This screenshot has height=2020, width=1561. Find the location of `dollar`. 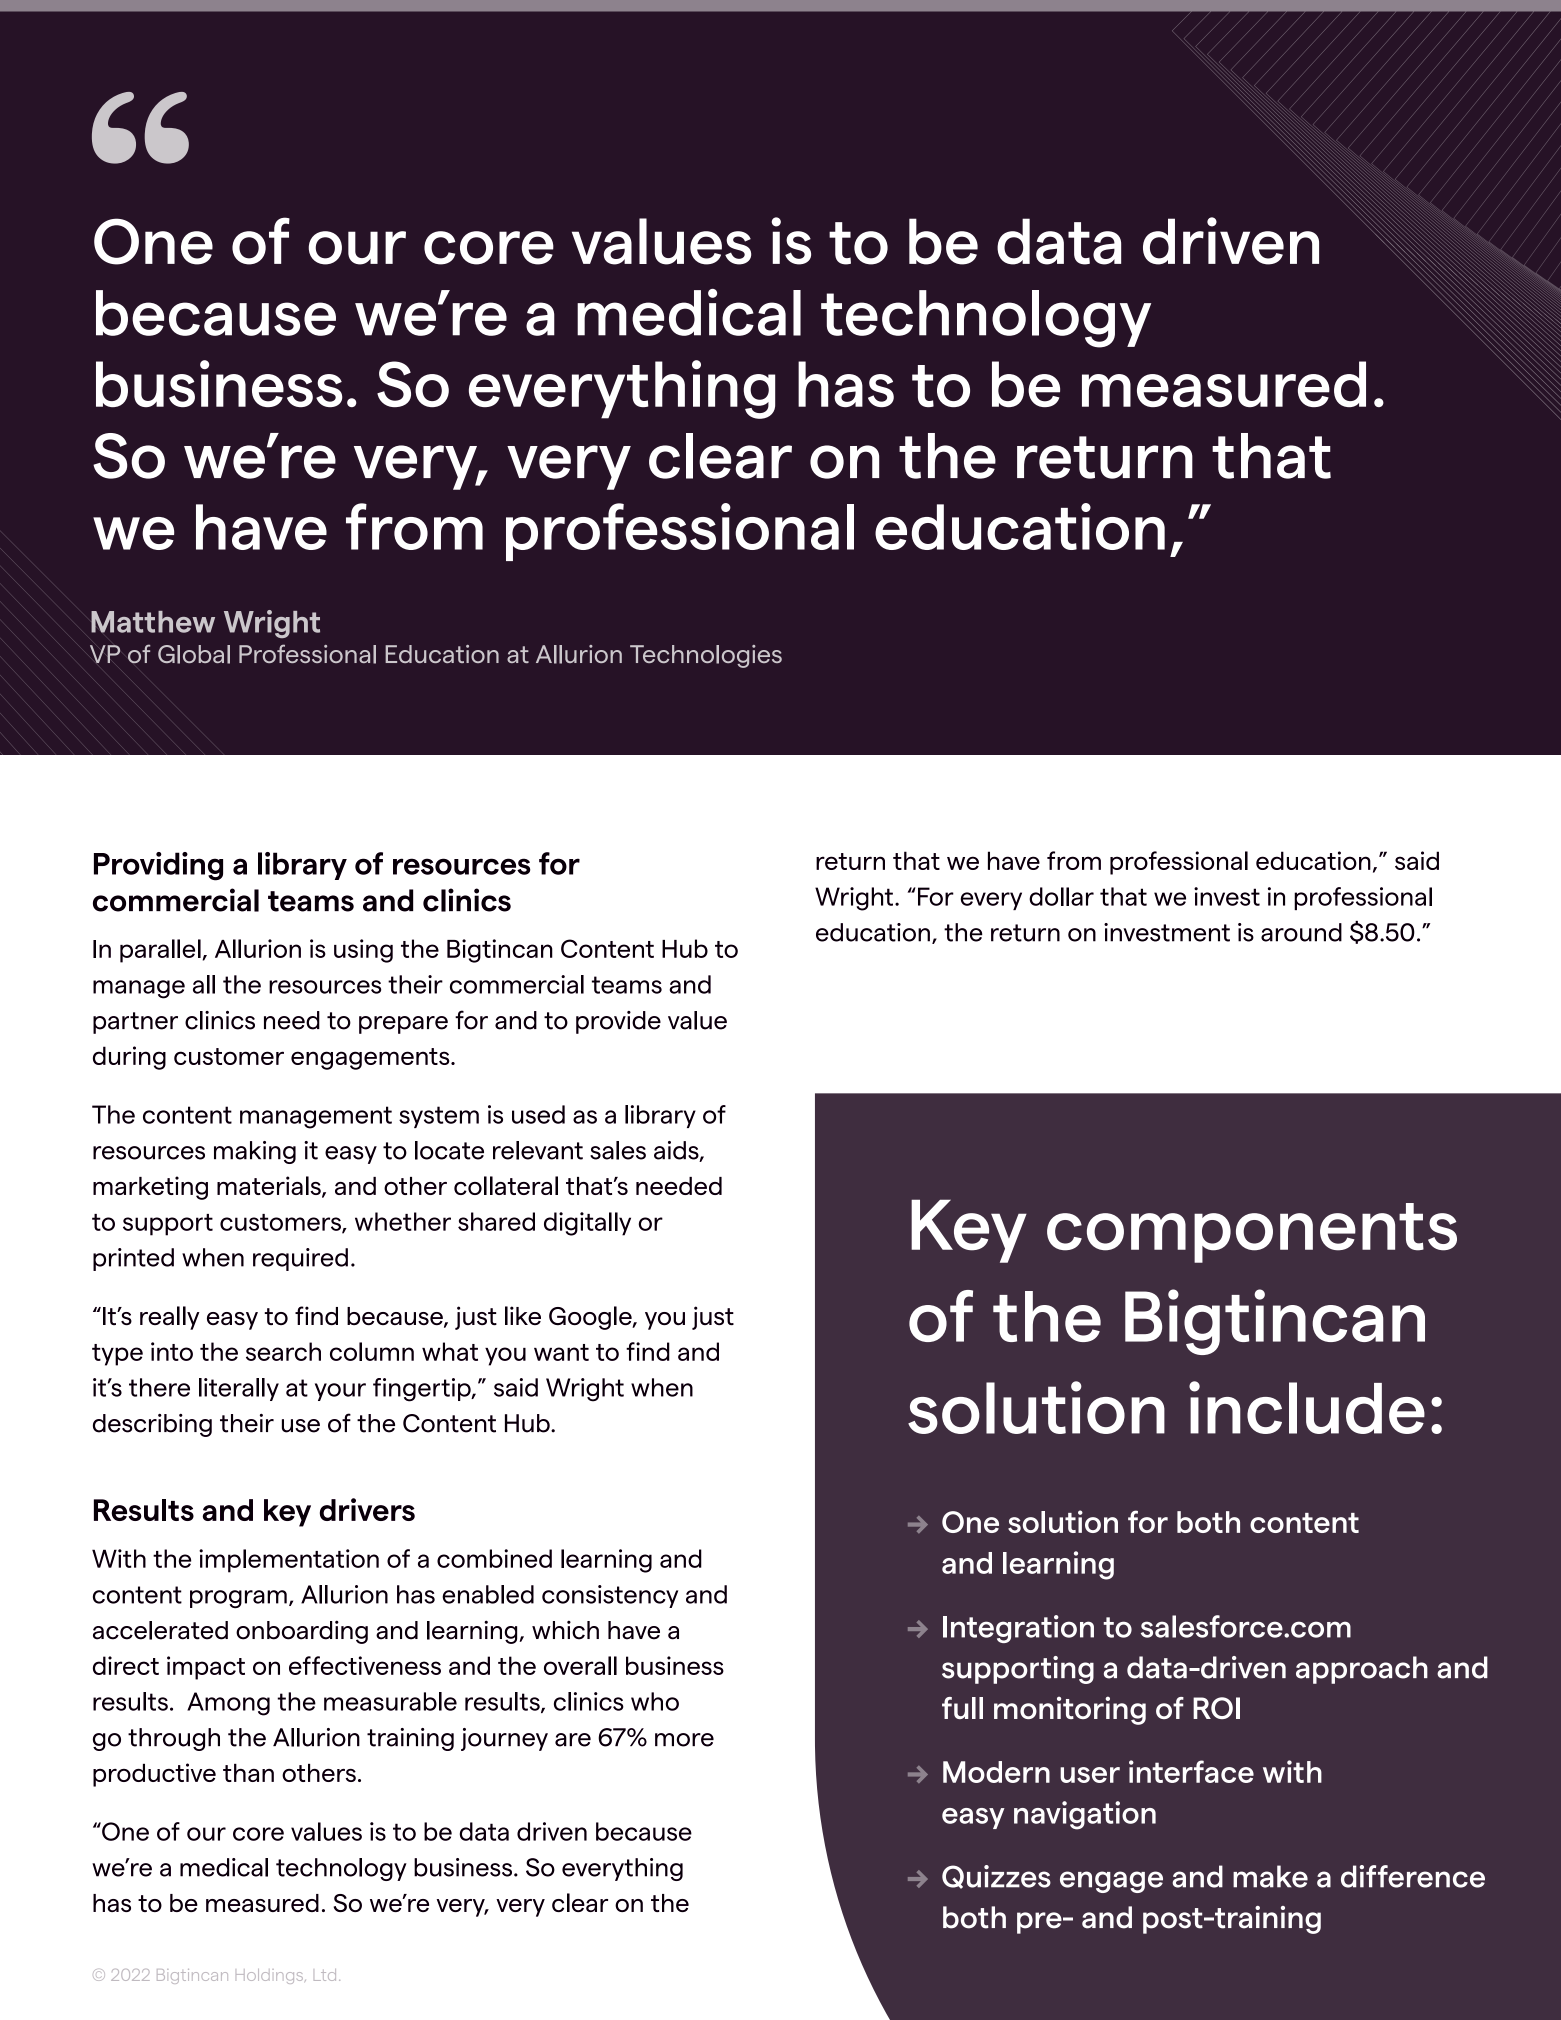

dollar is located at coordinates (1061, 896).
